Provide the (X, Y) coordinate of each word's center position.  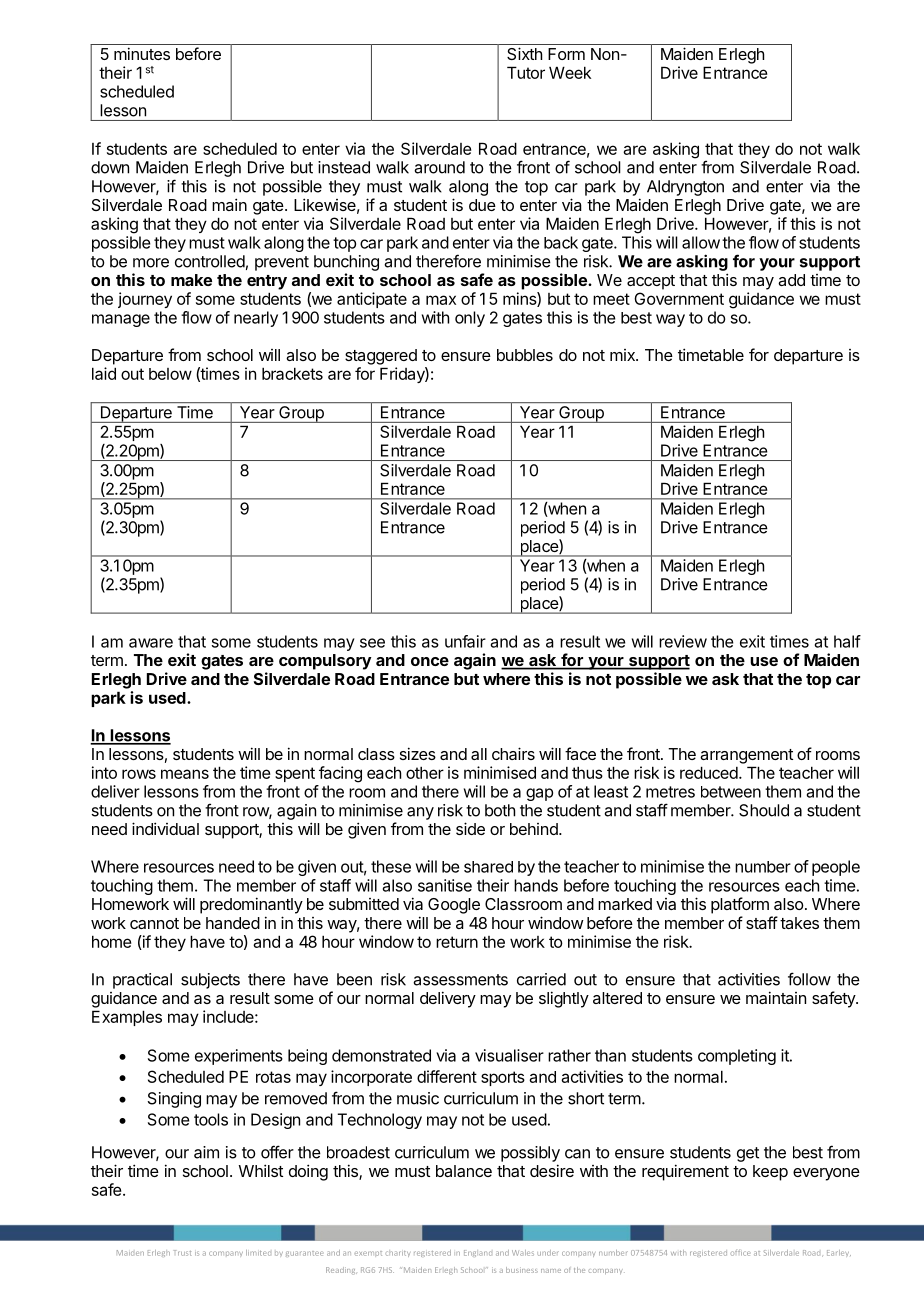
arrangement (746, 756)
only (470, 319)
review (683, 641)
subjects (210, 981)
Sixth (524, 53)
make (191, 280)
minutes (142, 53)
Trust (182, 1253)
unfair (465, 641)
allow (701, 242)
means (185, 774)
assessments (460, 980)
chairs (513, 753)
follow (809, 979)
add (791, 280)
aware (151, 643)
